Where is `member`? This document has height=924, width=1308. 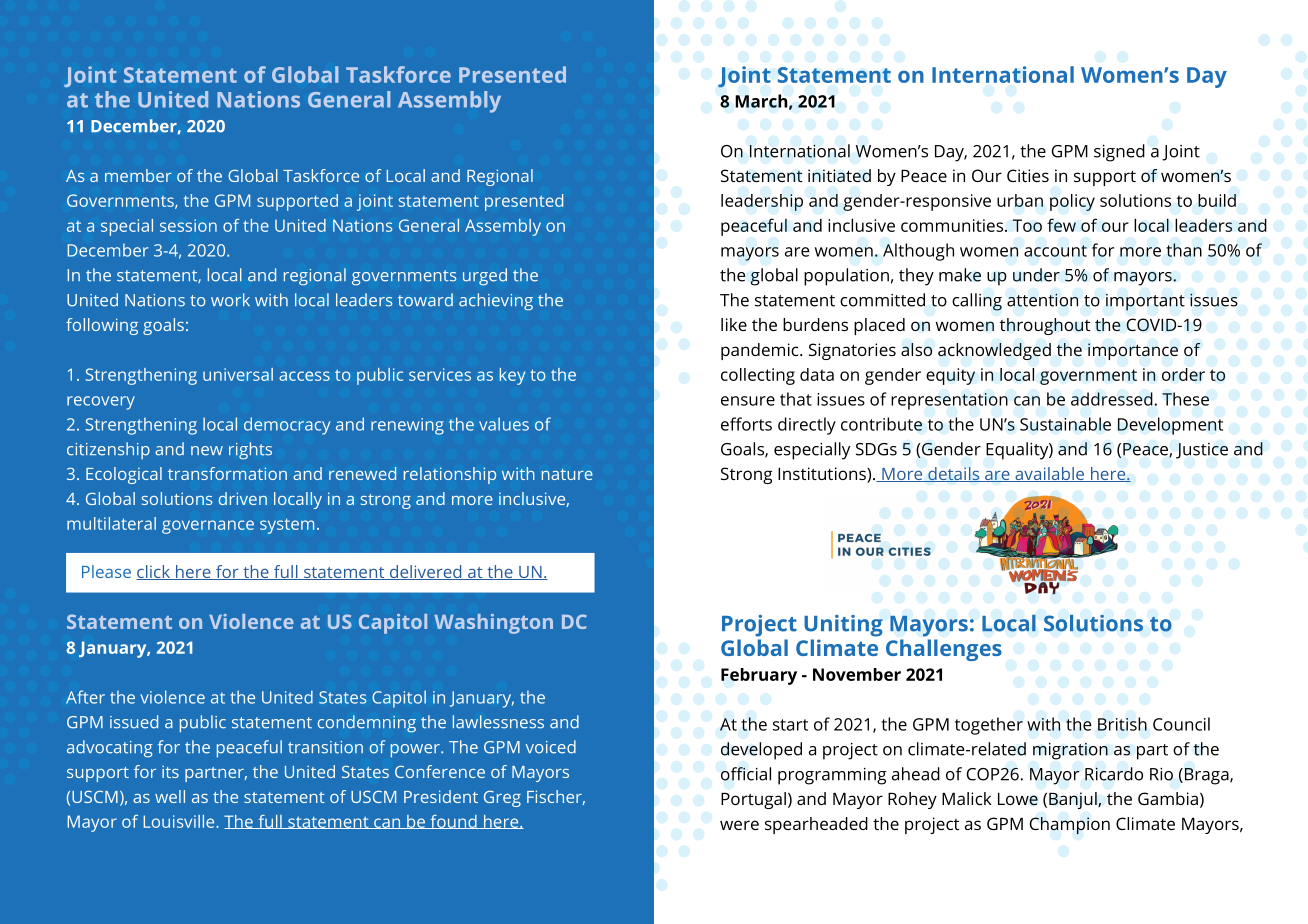
member is located at coordinates (138, 175).
